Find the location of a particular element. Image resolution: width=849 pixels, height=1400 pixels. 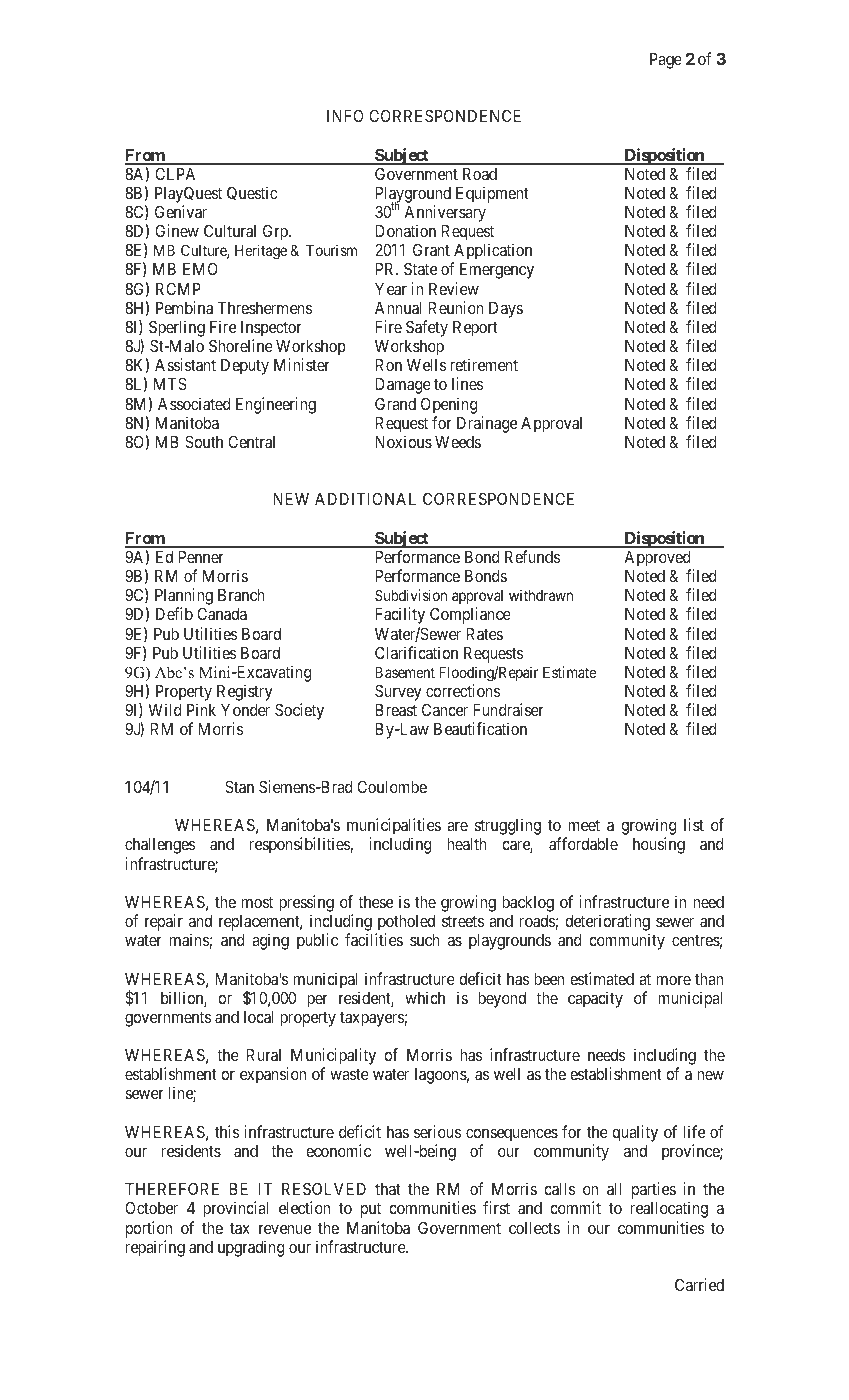

health is located at coordinates (467, 844).
